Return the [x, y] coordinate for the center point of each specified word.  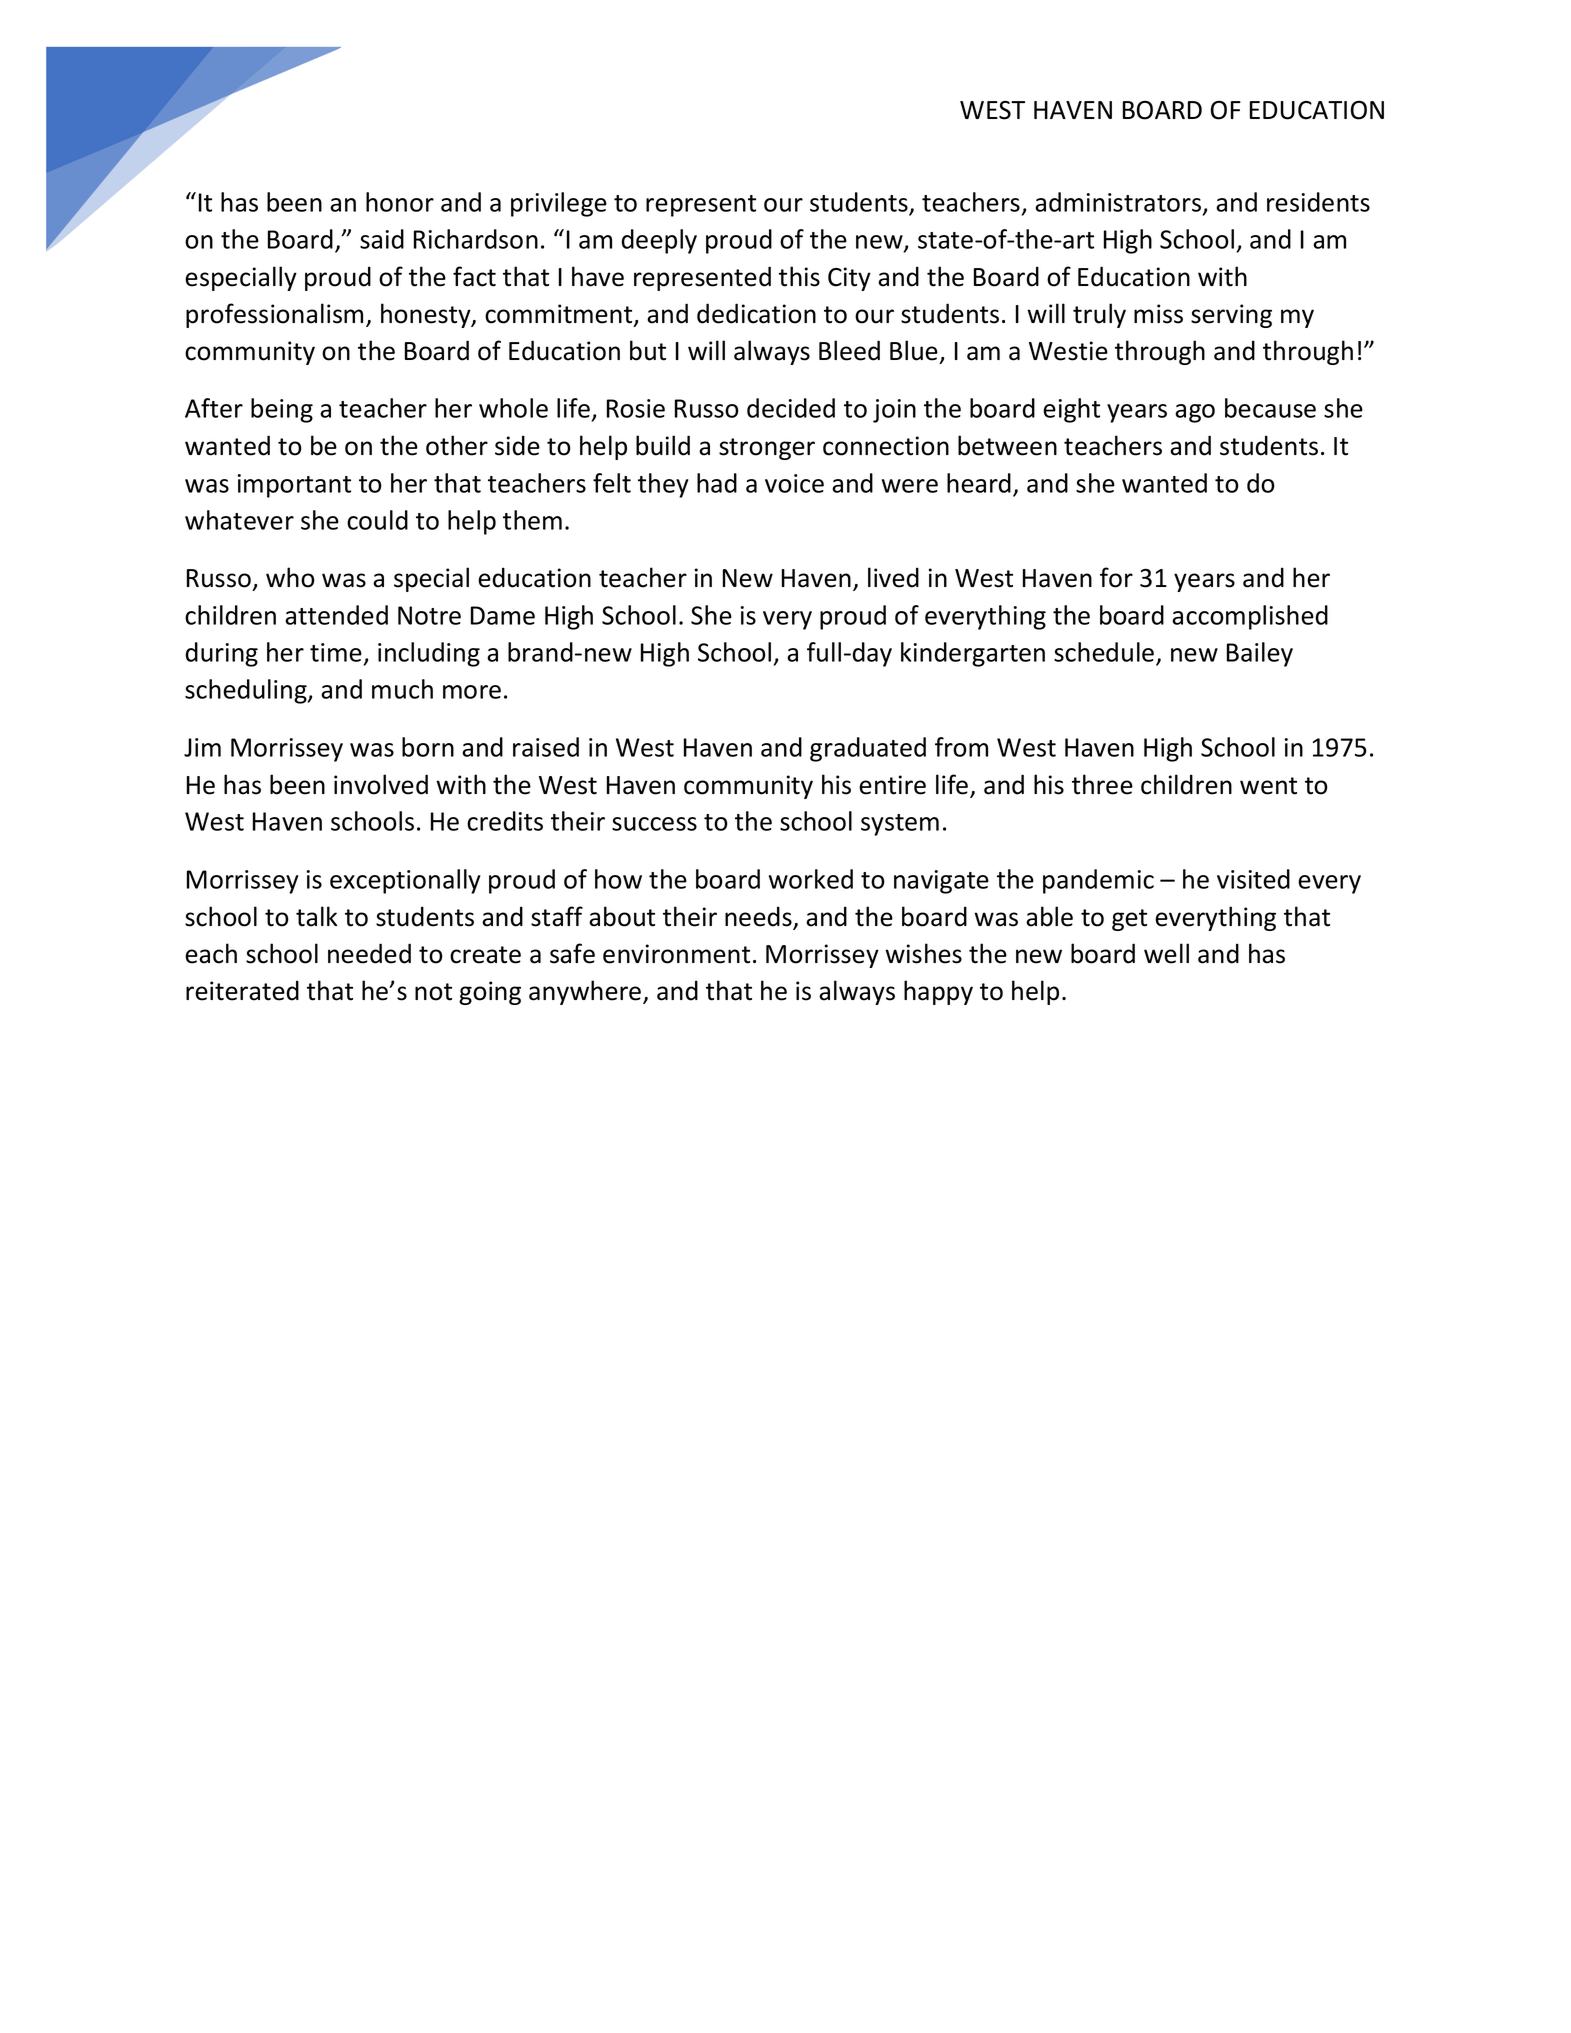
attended [336, 615]
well [1166, 953]
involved [381, 784]
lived [893, 577]
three [1102, 784]
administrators [1119, 203]
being [282, 410]
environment [676, 954]
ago [1195, 413]
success [654, 824]
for [1116, 577]
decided [791, 408]
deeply [659, 241]
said [382, 239]
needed [369, 953]
